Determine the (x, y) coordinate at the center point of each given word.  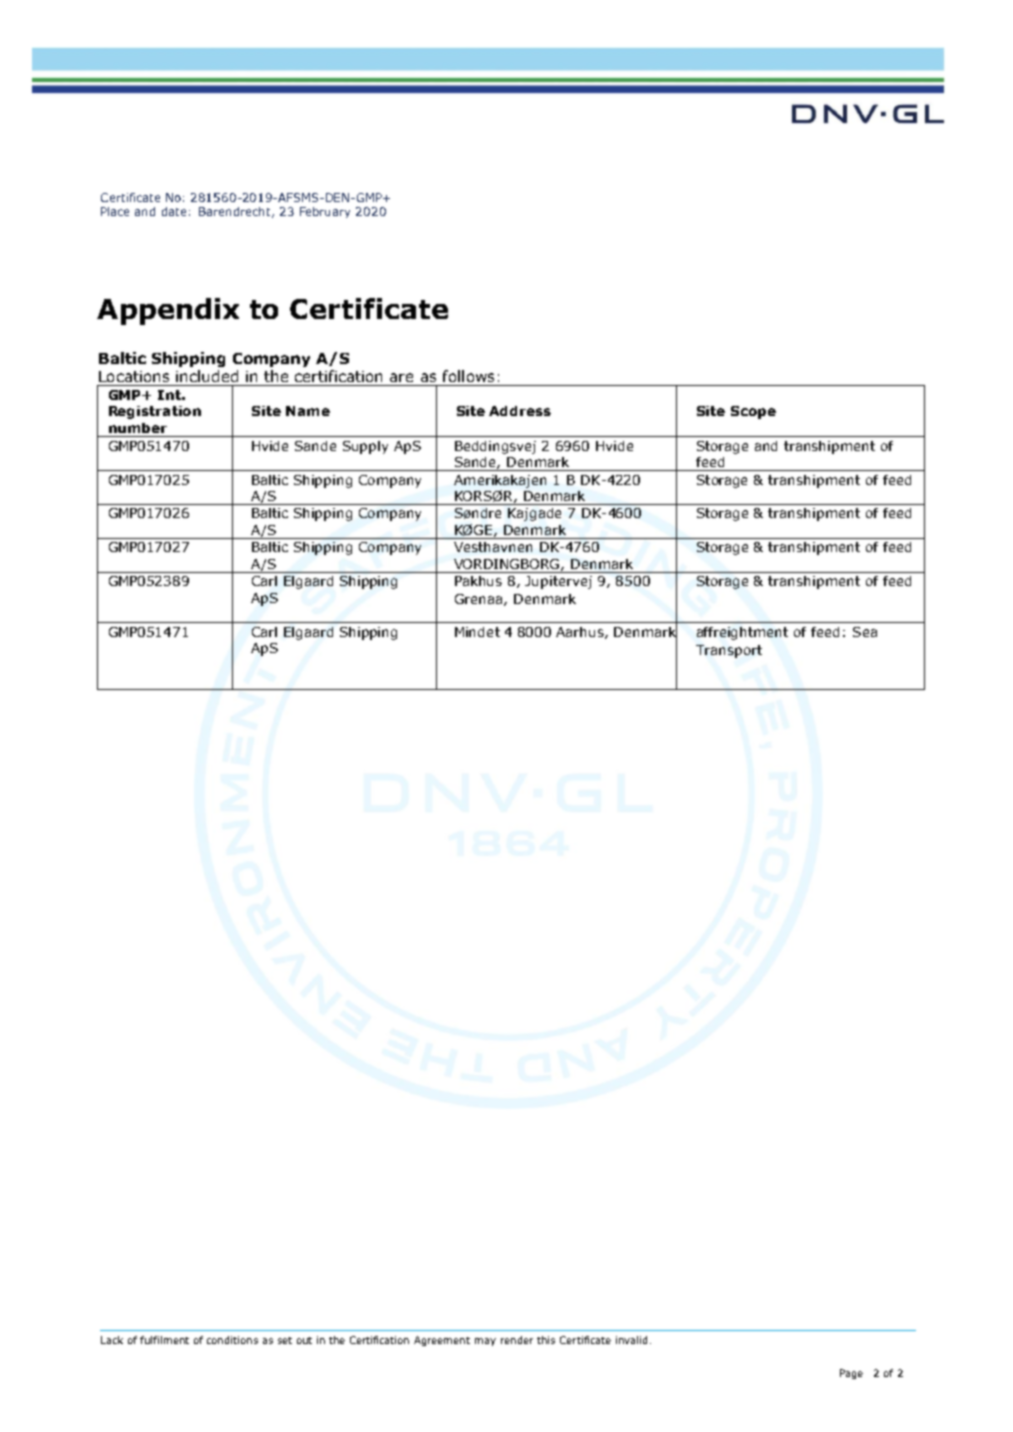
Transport (729, 651)
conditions (232, 1340)
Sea (865, 632)
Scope (753, 412)
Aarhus (581, 633)
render (517, 1340)
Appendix (168, 311)
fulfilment (164, 1340)
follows (468, 376)
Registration (155, 412)
